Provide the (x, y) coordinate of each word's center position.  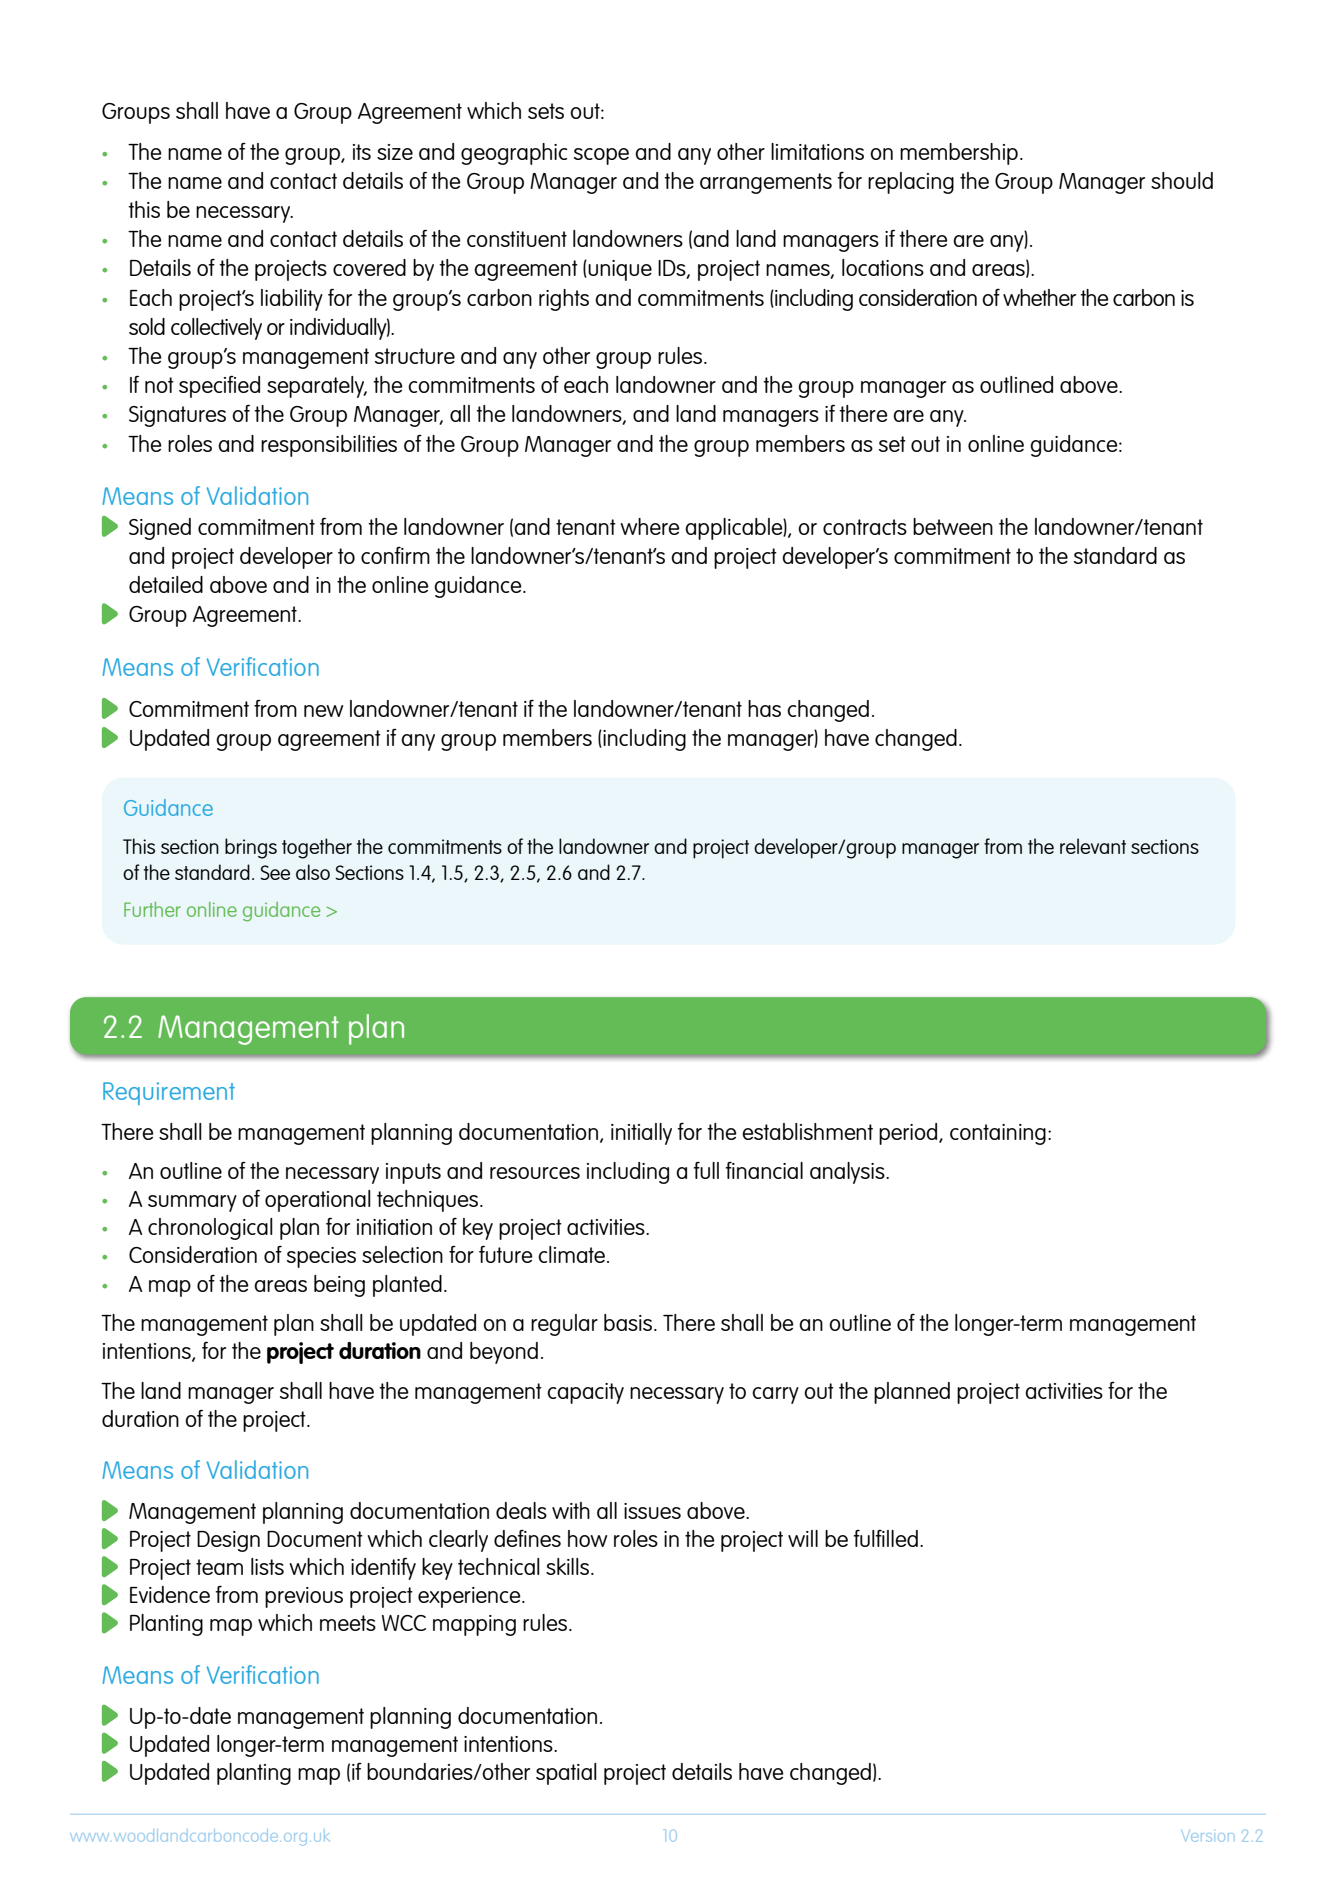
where (650, 526)
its (362, 152)
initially (641, 1134)
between (953, 526)
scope (601, 156)
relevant (1093, 846)
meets (348, 1623)
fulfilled (885, 1538)
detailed (166, 584)
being (339, 1286)
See (275, 872)
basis (628, 1322)
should (1182, 180)
